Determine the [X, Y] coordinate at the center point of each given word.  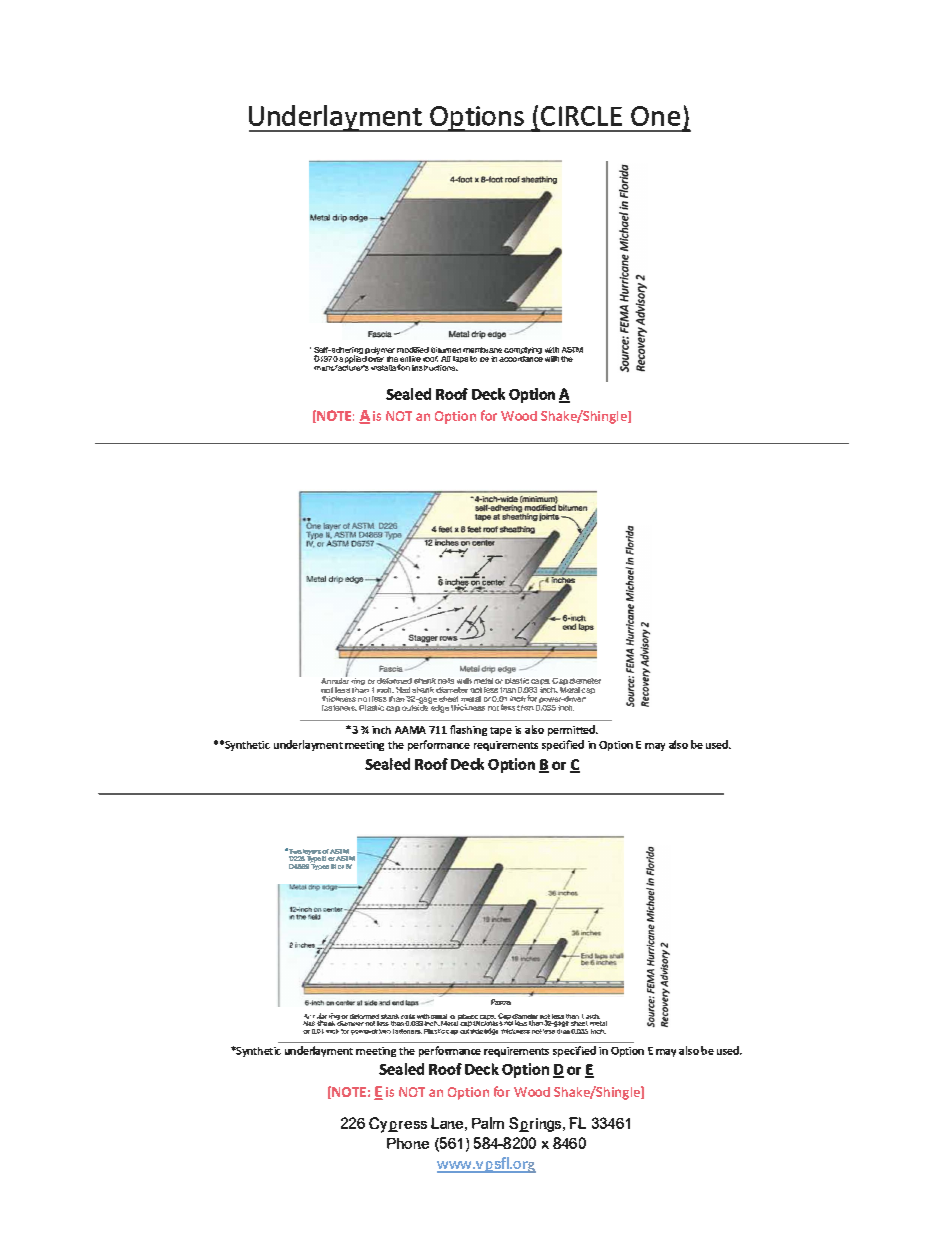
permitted [573, 730]
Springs [536, 1124]
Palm [488, 1123]
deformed [394, 681]
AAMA [410, 730]
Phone [408, 1143]
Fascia [501, 1002]
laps [460, 359]
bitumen [446, 352]
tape [501, 731]
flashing [468, 730]
